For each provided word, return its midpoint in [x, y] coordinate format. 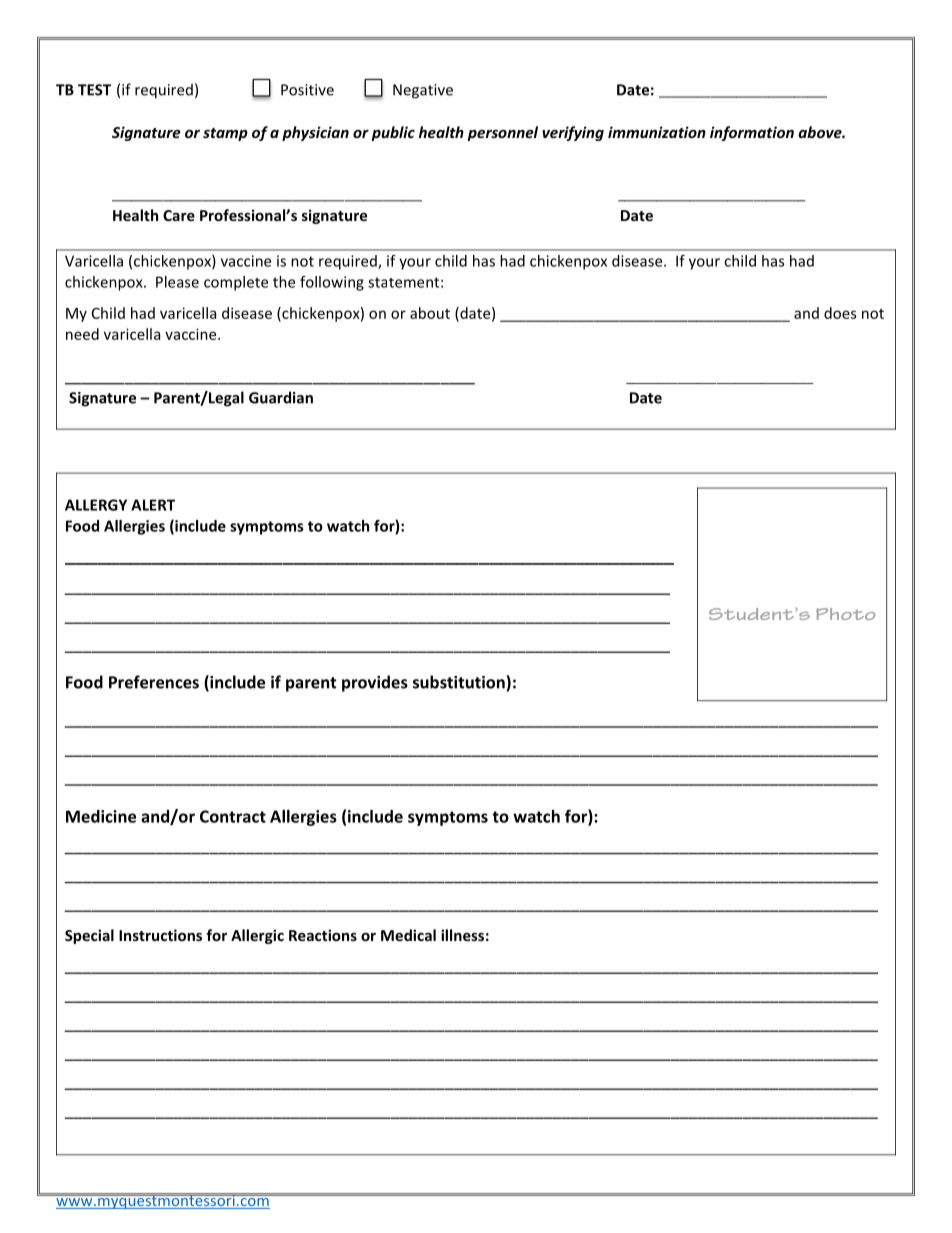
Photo [845, 614]
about [430, 313]
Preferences [154, 682]
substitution [460, 682]
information [752, 133]
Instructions [160, 935]
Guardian [281, 397]
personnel [502, 133]
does [840, 313]
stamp [225, 134]
